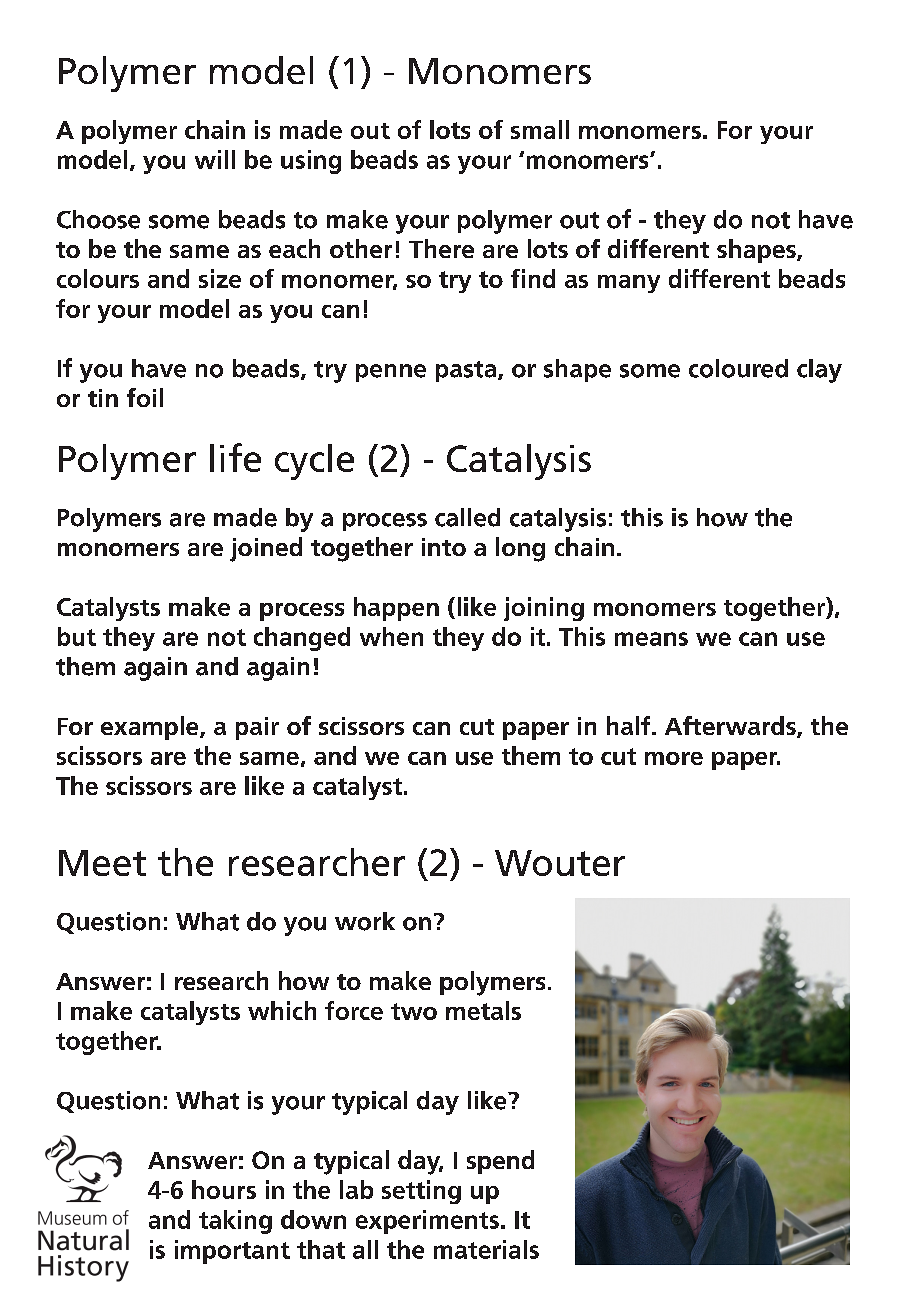 This screenshot has height=1308, width=924. Describe the element at coordinates (215, 159) in the screenshot. I see `will` at that location.
